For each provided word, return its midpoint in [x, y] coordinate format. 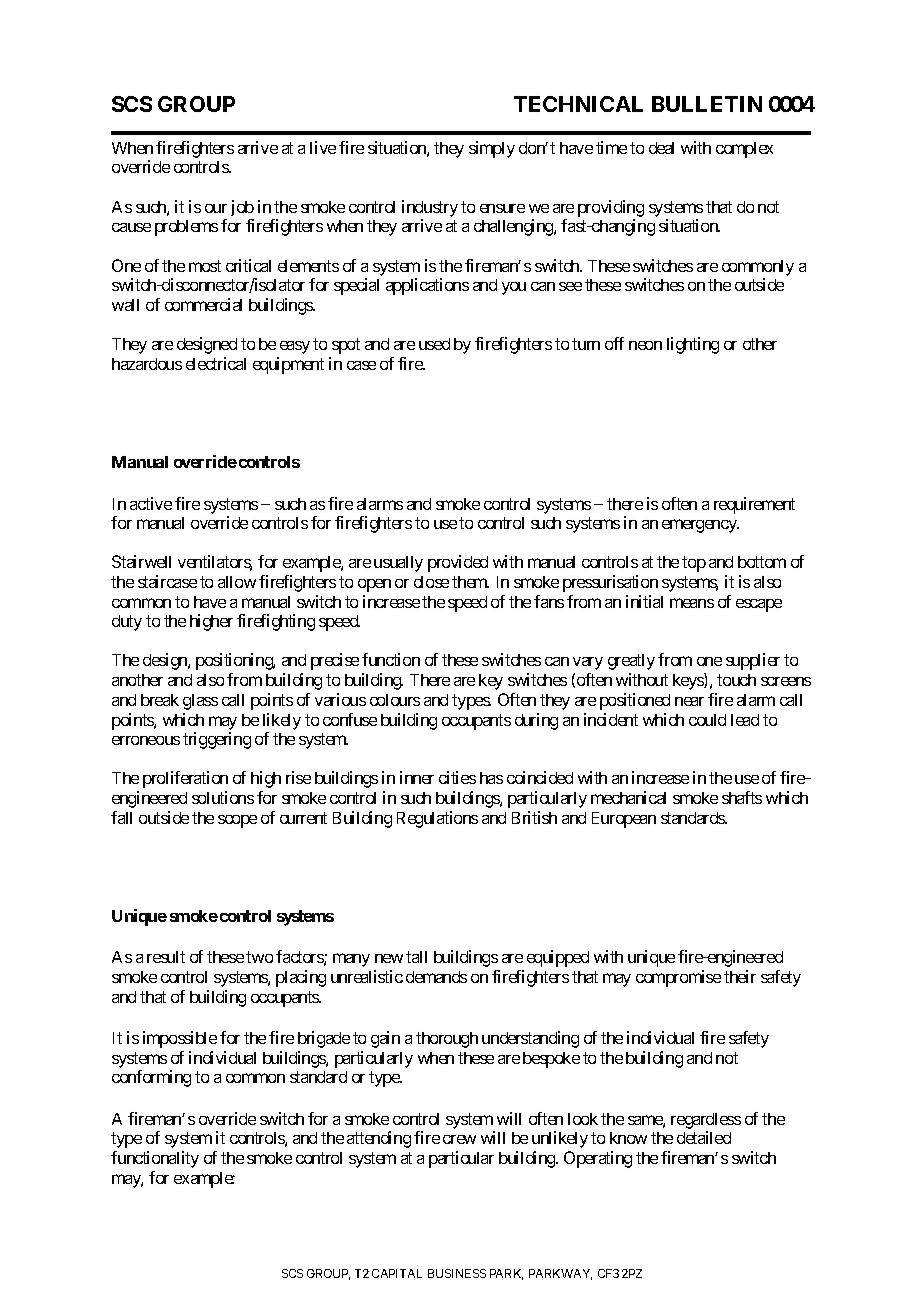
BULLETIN [707, 104]
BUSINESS [457, 1273]
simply [492, 149]
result [166, 957]
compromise [678, 978]
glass [200, 702]
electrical [216, 363]
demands [436, 977]
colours [395, 700]
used [434, 344]
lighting [693, 345]
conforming [151, 1078]
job [242, 208]
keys [689, 681]
